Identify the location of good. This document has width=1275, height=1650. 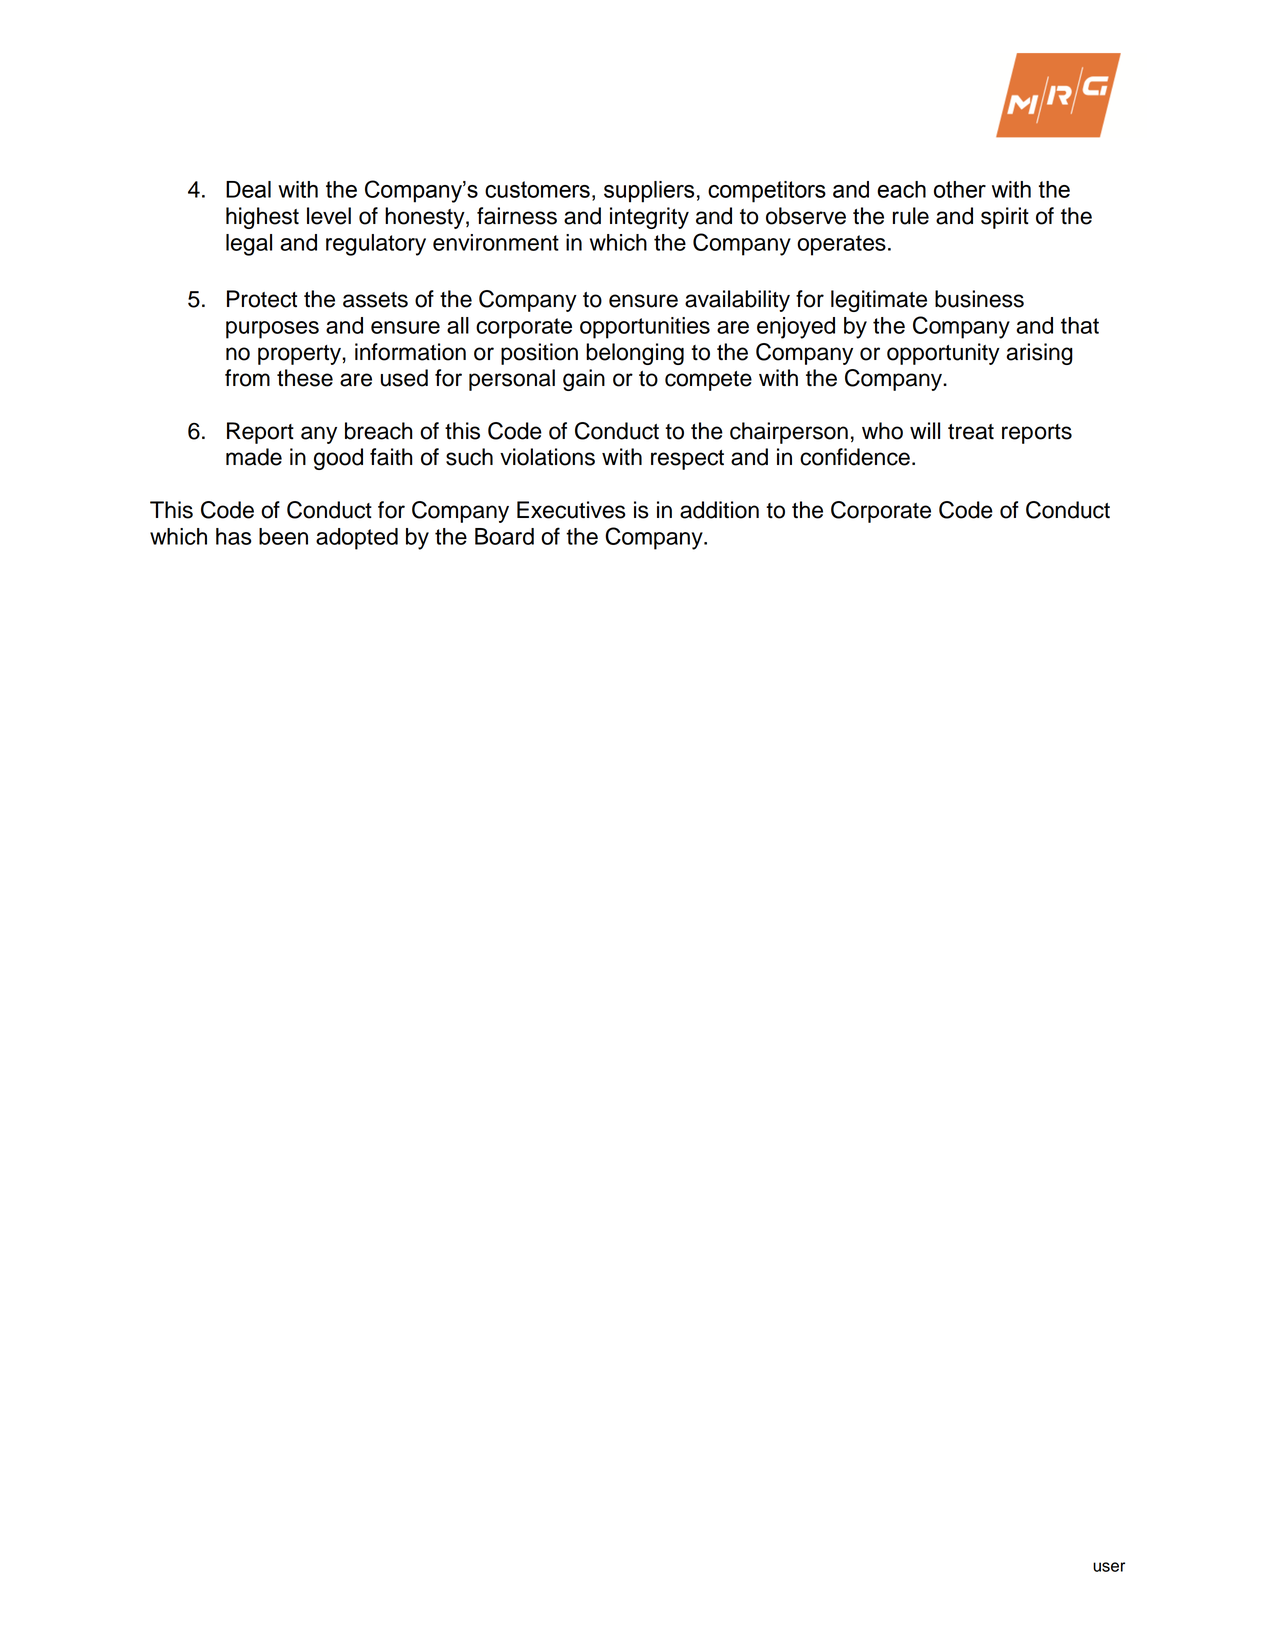
(338, 459).
